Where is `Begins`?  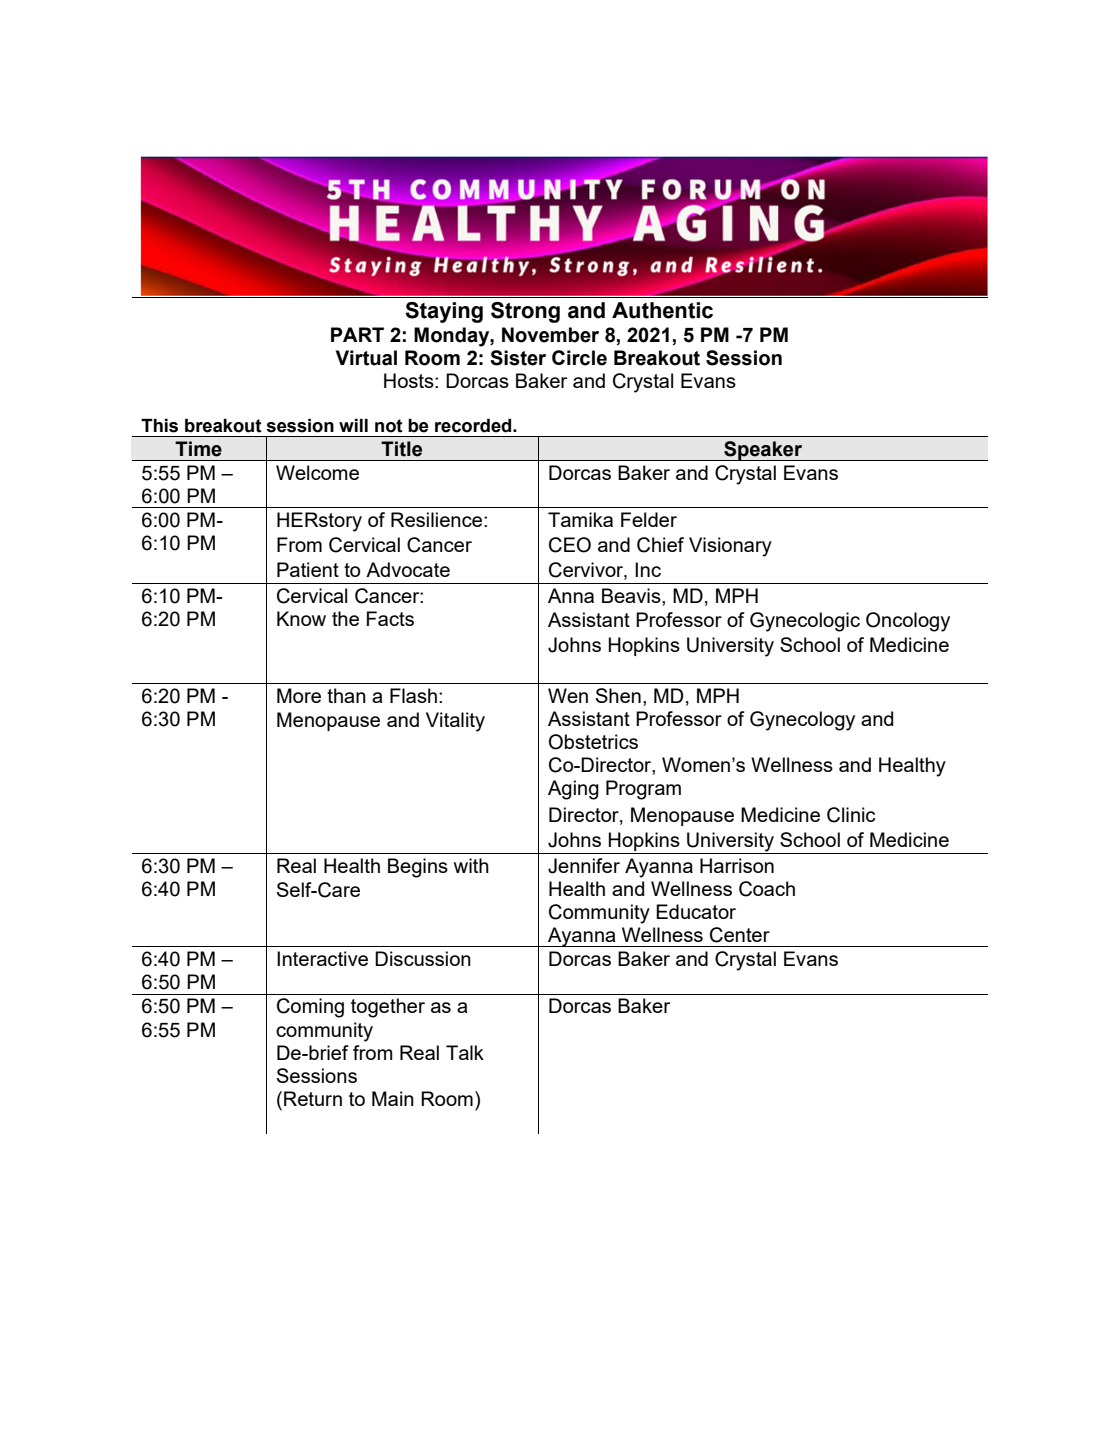 Begins is located at coordinates (418, 868).
